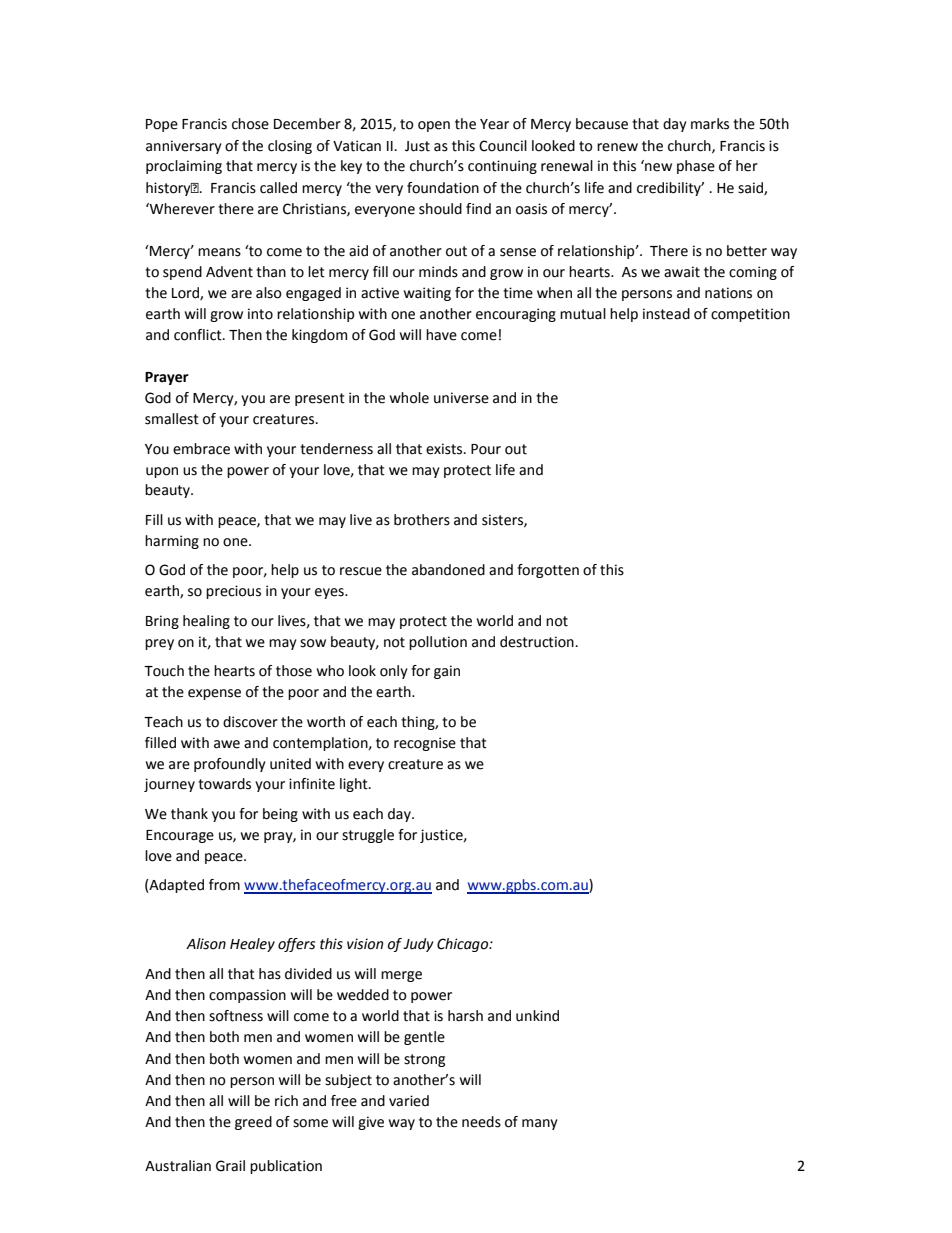 Image resolution: width=952 pixels, height=1233 pixels. What do you see at coordinates (443, 188) in the page?
I see `foundation` at bounding box center [443, 188].
